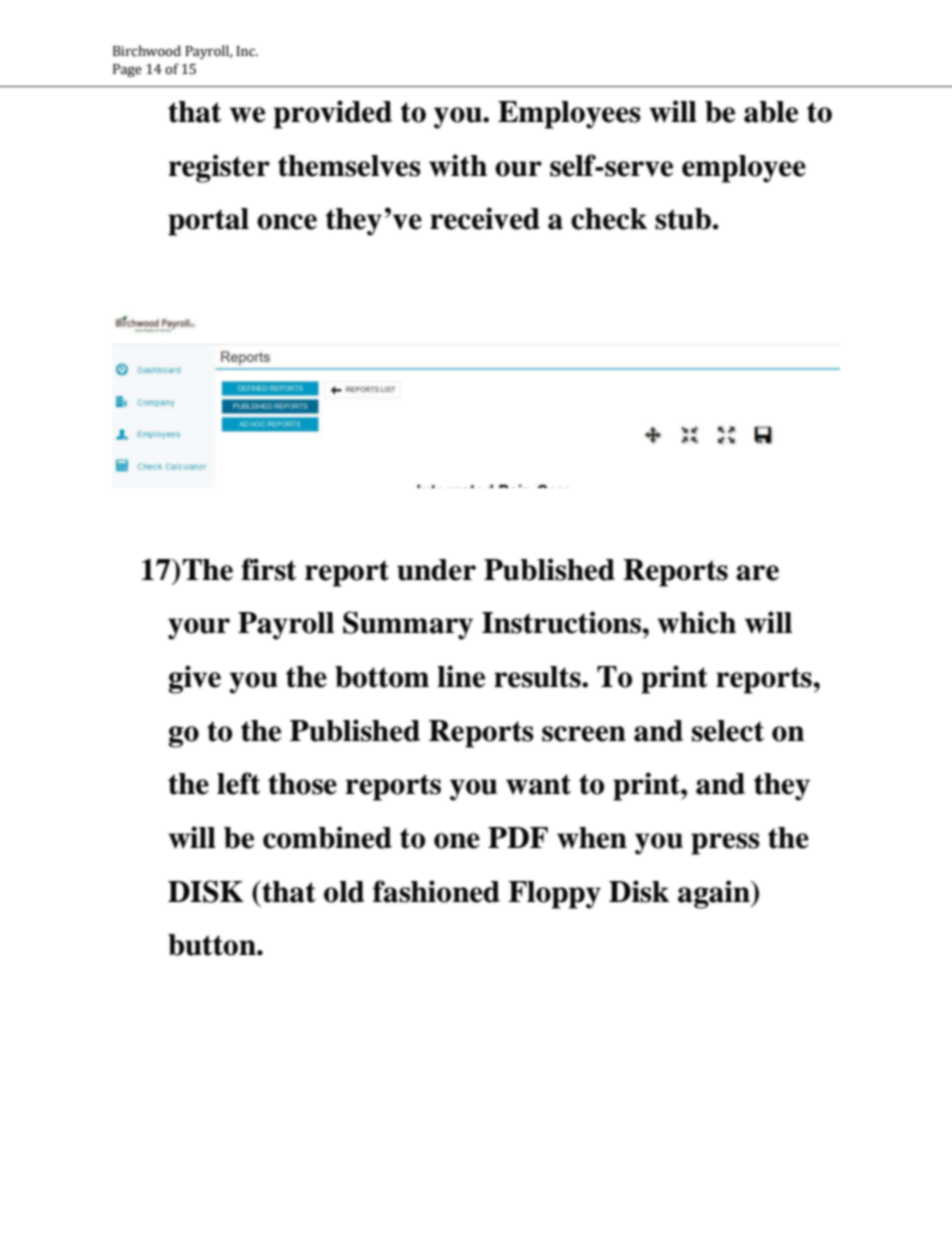 The height and width of the screenshot is (1233, 952). I want to click on your, so click(199, 629).
